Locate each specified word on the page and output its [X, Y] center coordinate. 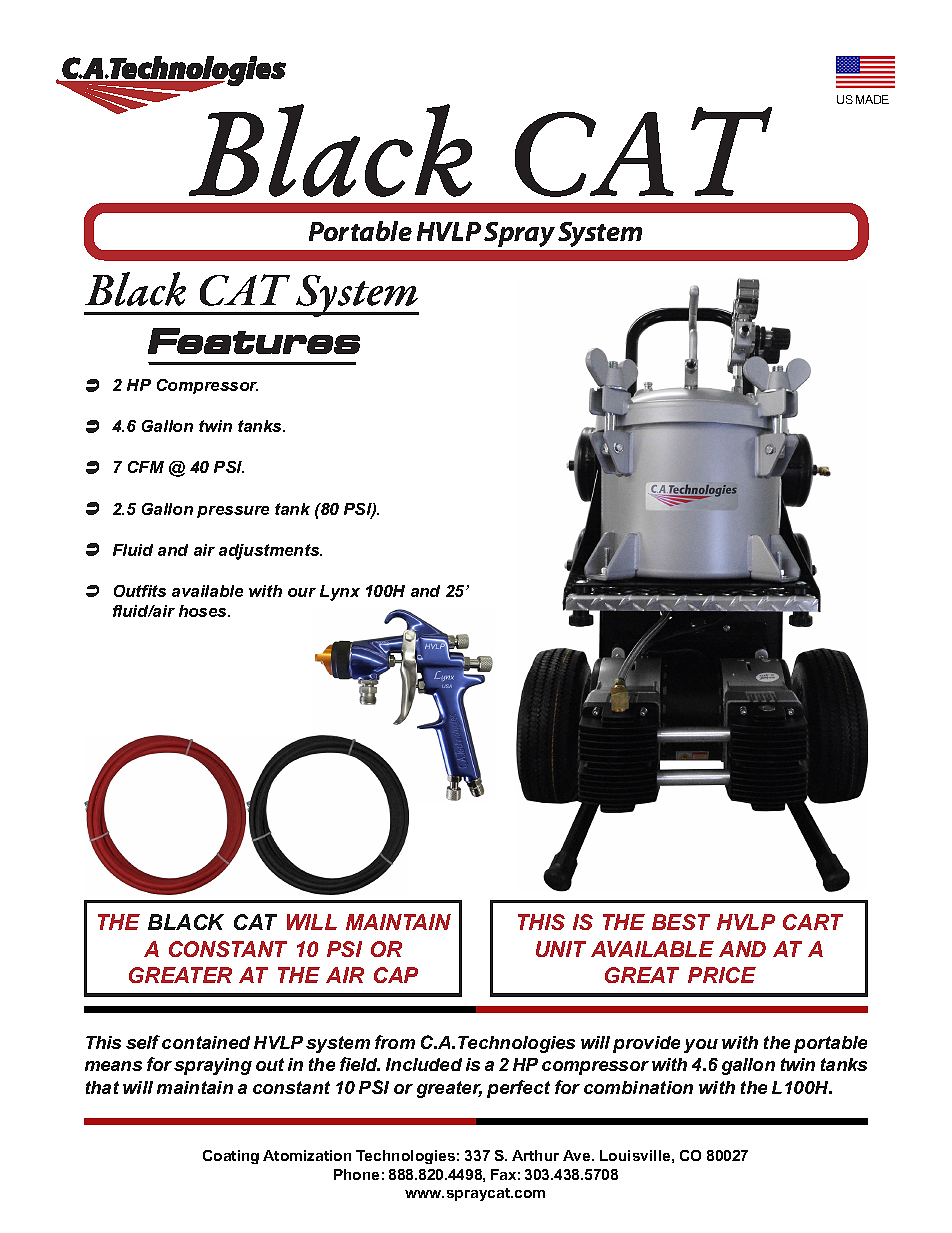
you [701, 1046]
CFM [146, 467]
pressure [233, 512]
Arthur [535, 1155]
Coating [231, 1157]
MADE [872, 99]
